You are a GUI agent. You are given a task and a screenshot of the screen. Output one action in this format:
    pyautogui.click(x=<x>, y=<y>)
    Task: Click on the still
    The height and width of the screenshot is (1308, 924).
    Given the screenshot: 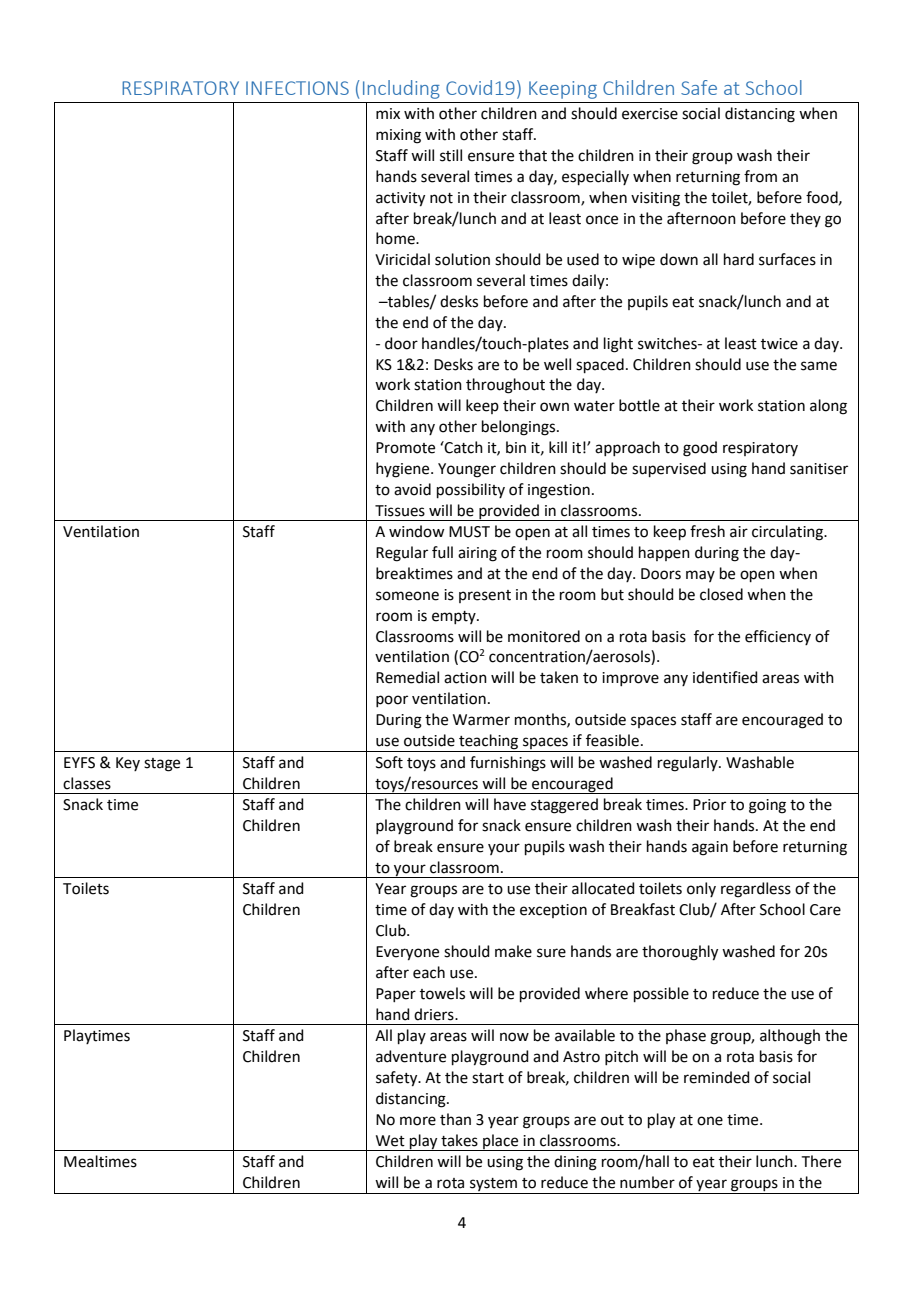 What is the action you would take?
    pyautogui.click(x=451, y=155)
